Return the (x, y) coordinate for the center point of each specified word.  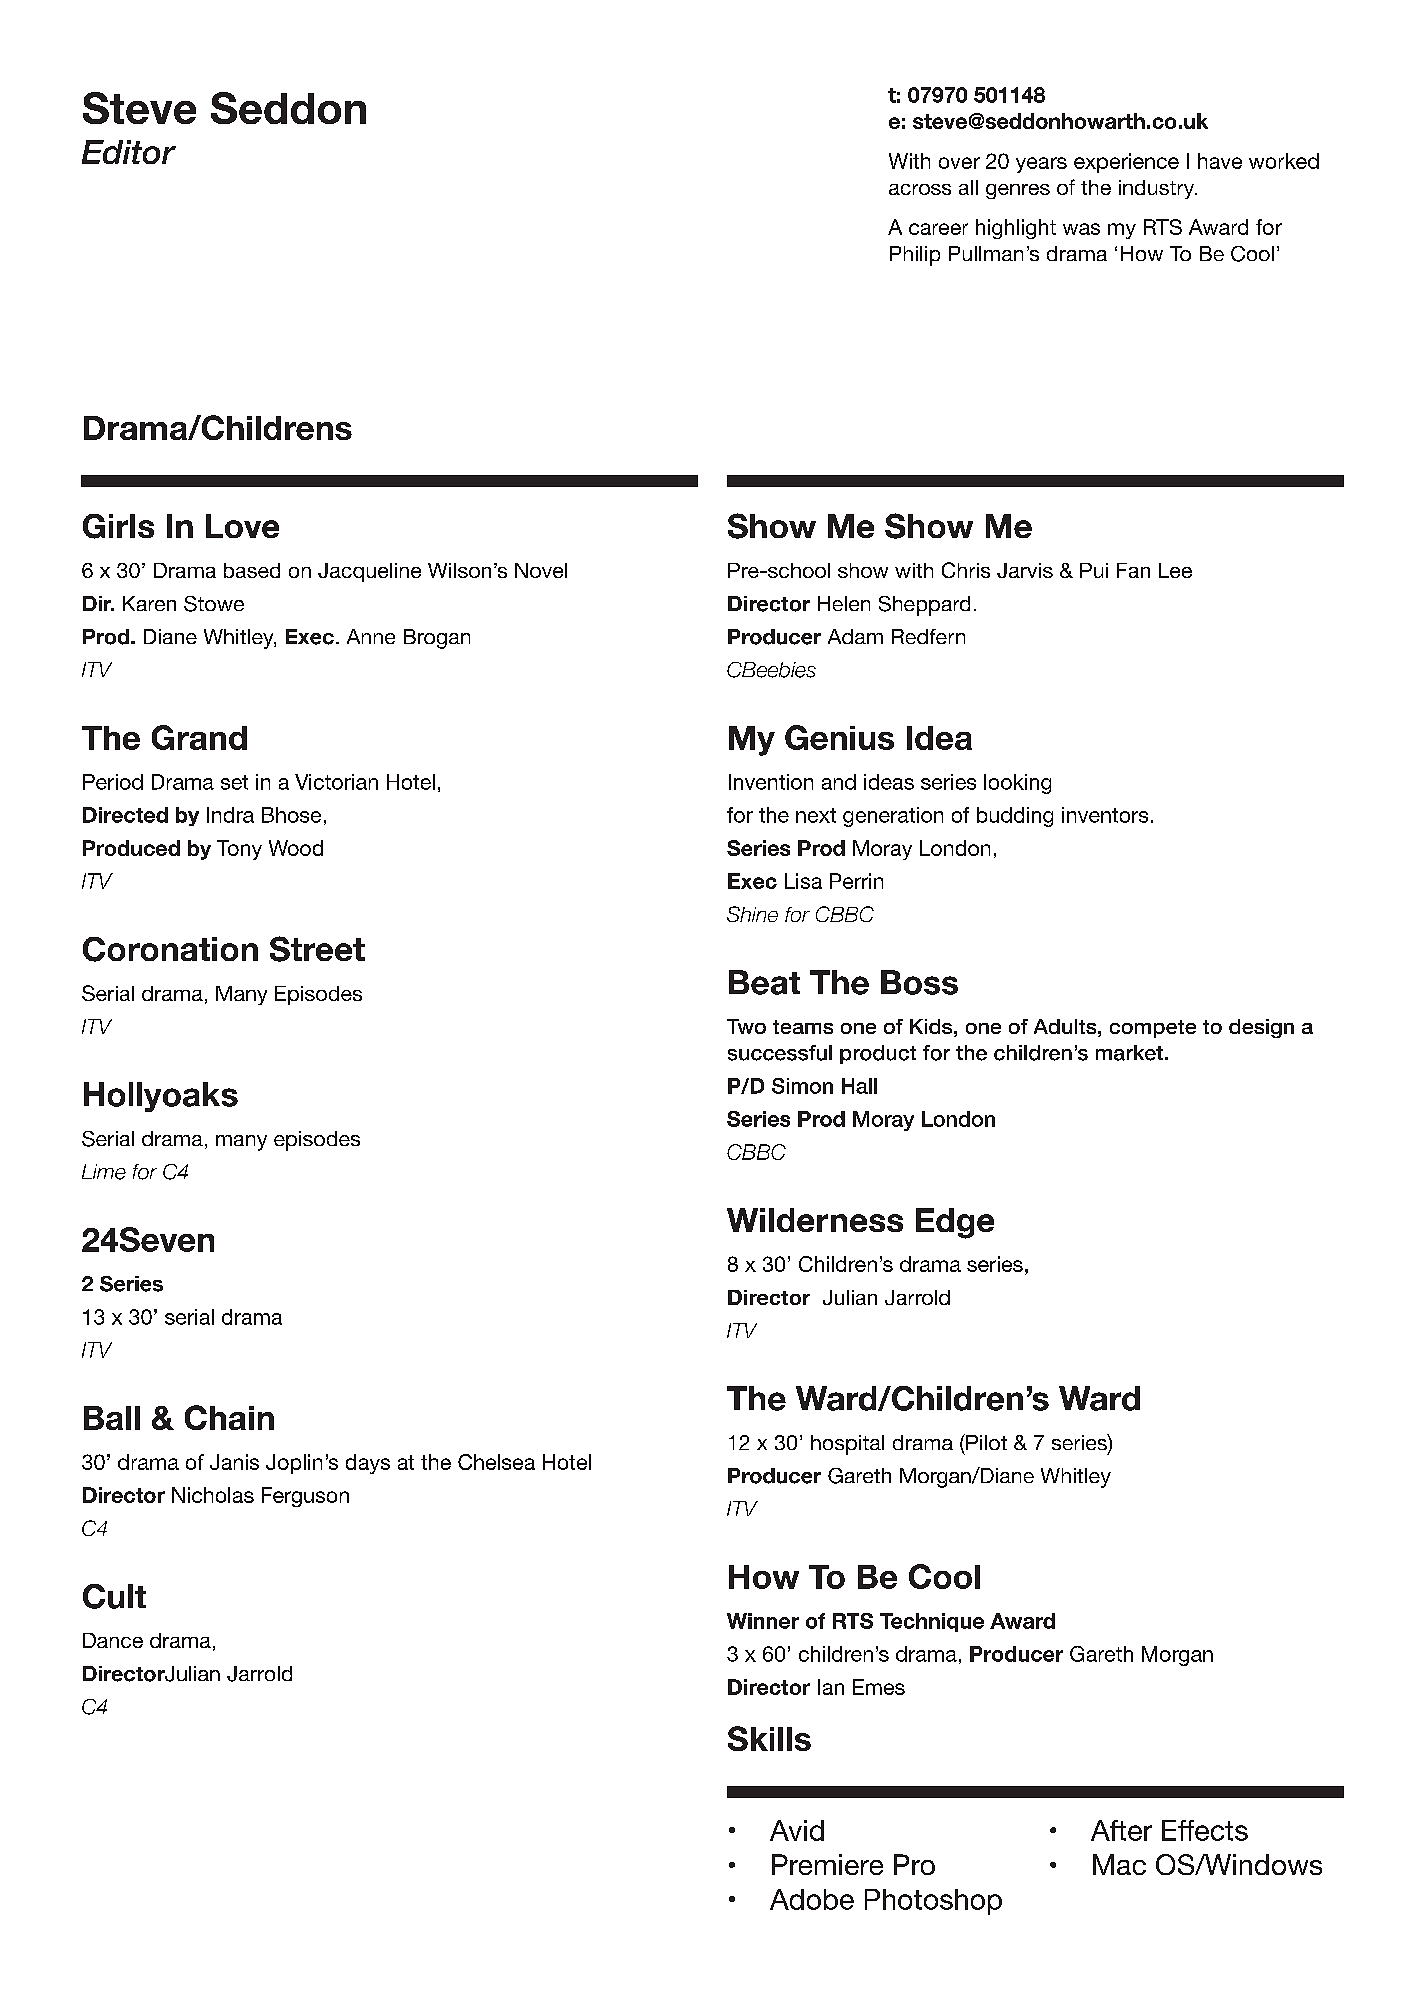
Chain (229, 1417)
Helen (844, 603)
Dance (113, 1640)
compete (1153, 1029)
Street (317, 949)
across (920, 189)
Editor (129, 152)
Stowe (214, 604)
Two (746, 1026)
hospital (847, 1445)
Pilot (985, 1442)
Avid (797, 1830)
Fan (1133, 570)
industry (1158, 189)
